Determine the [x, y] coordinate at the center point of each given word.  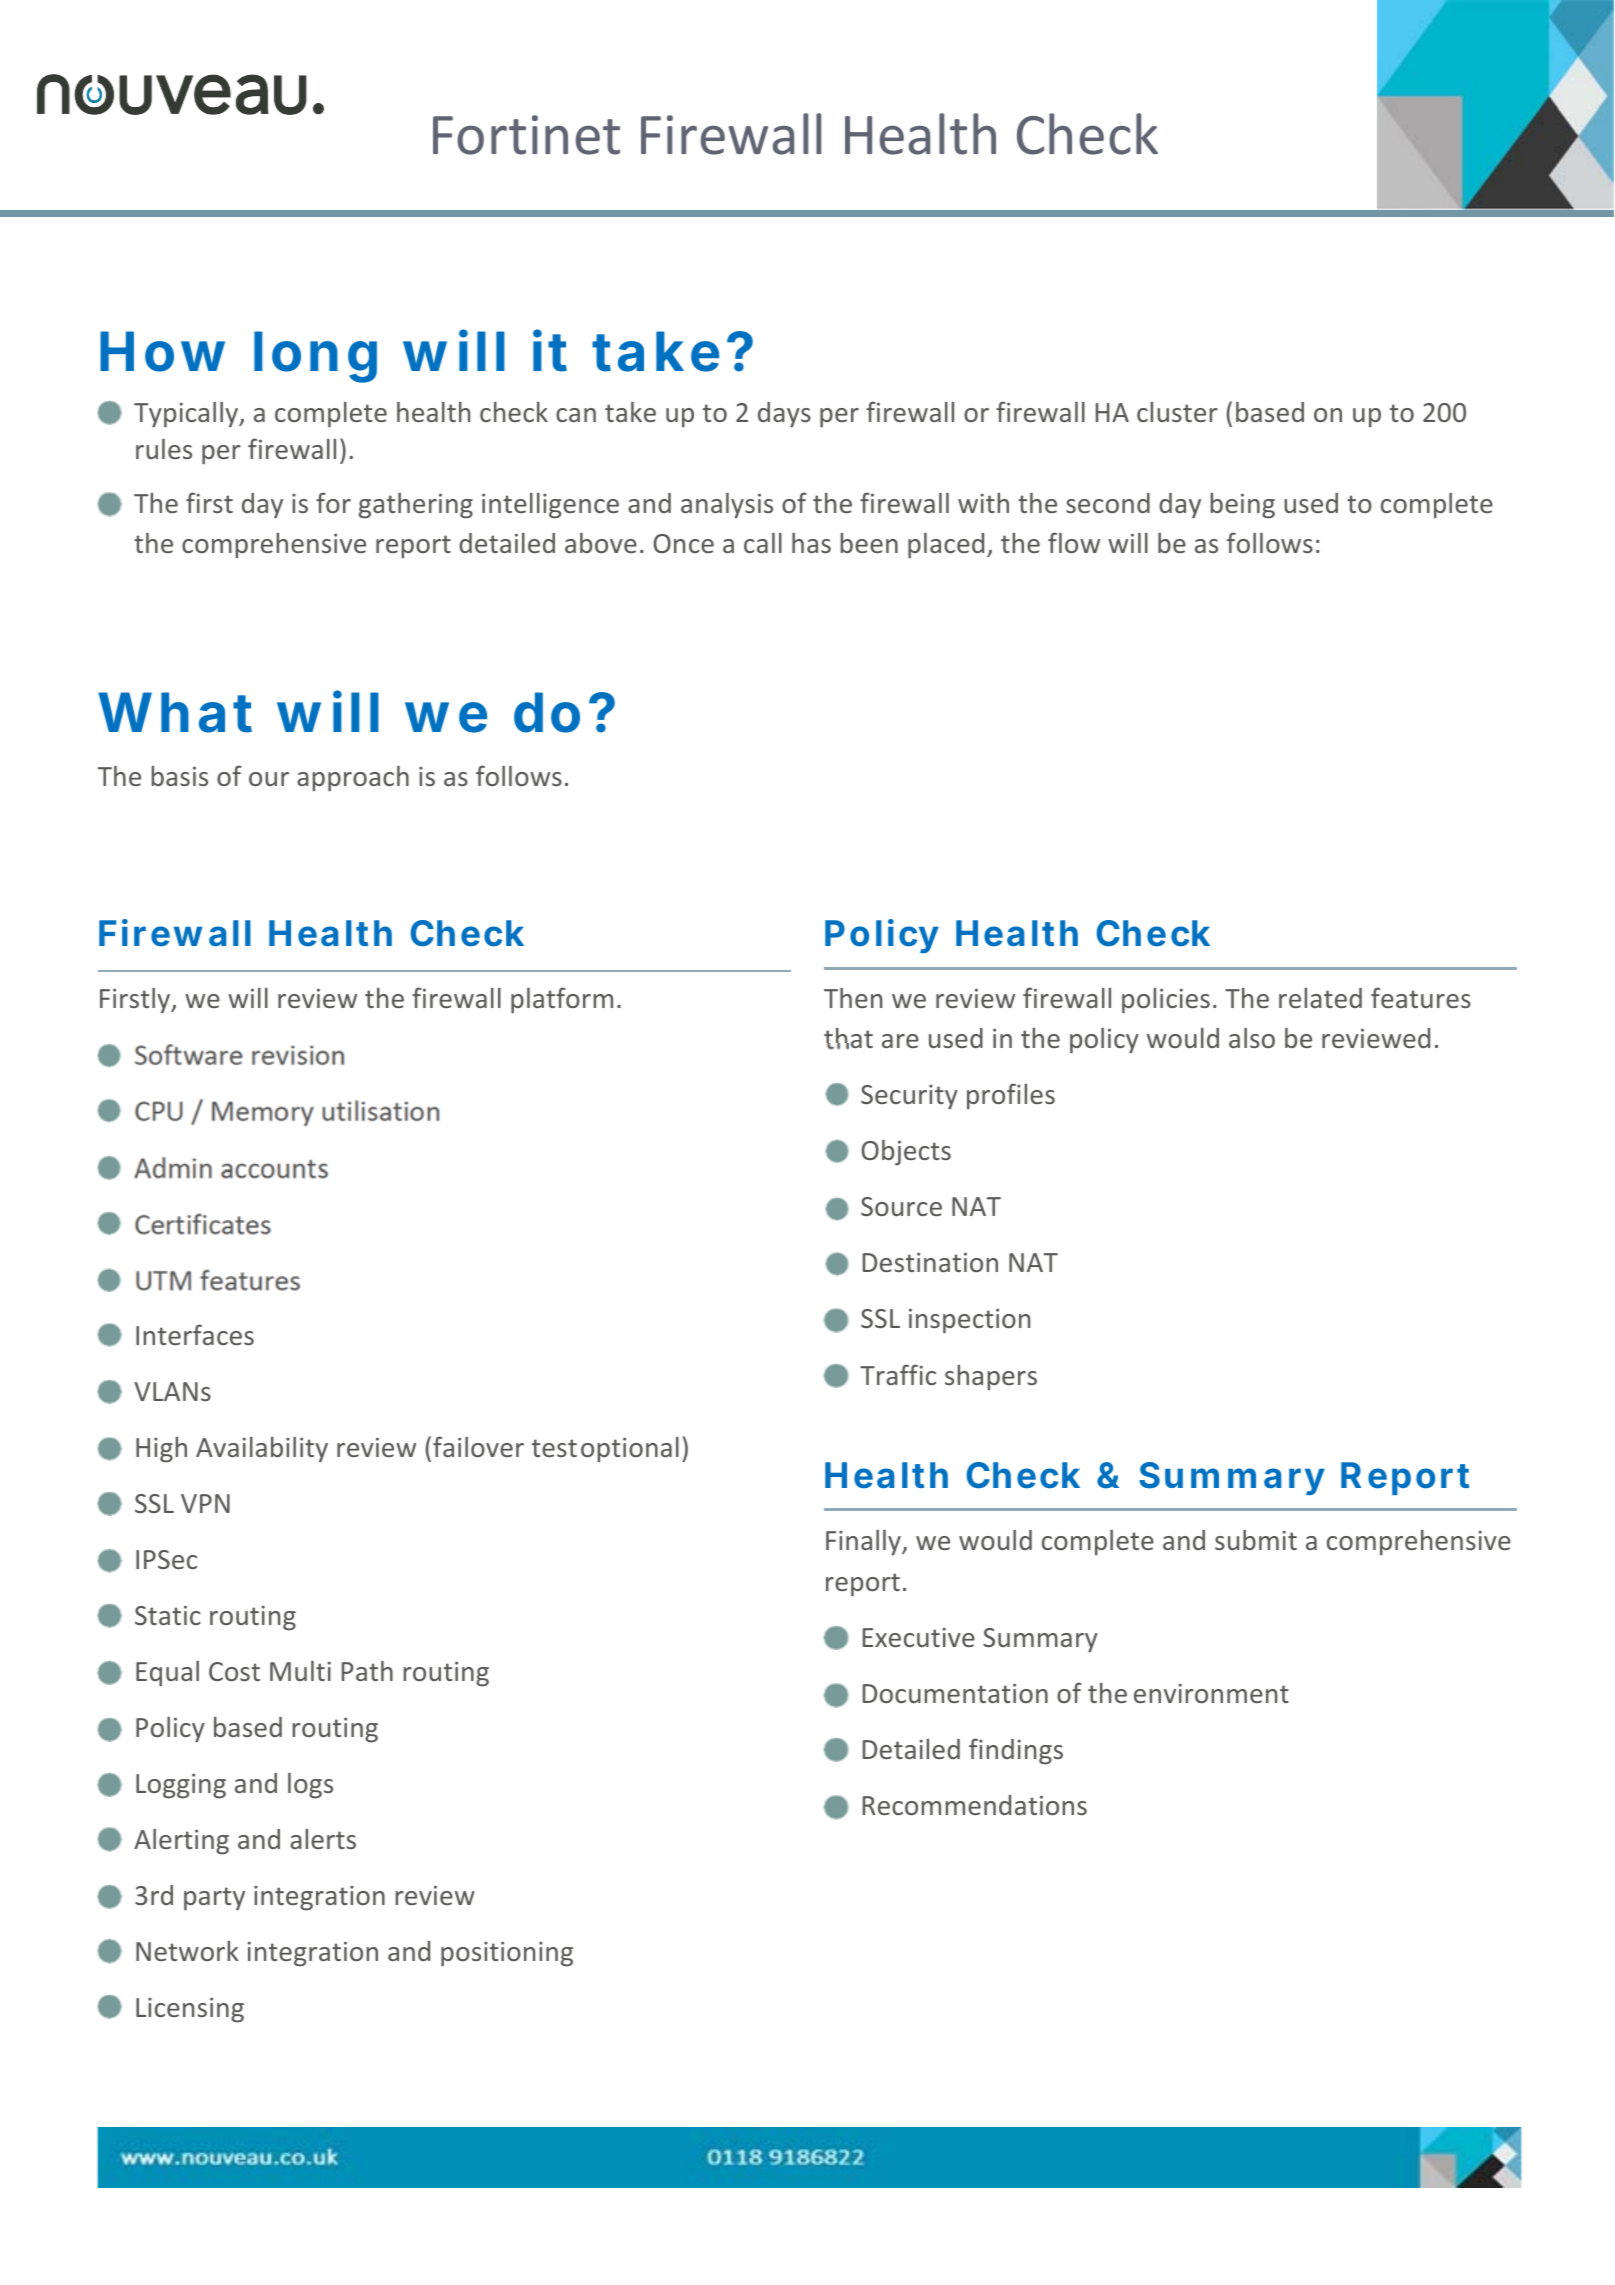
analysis [727, 505]
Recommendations [975, 1805]
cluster [1177, 412]
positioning [507, 1954]
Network [187, 1951]
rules [164, 449]
